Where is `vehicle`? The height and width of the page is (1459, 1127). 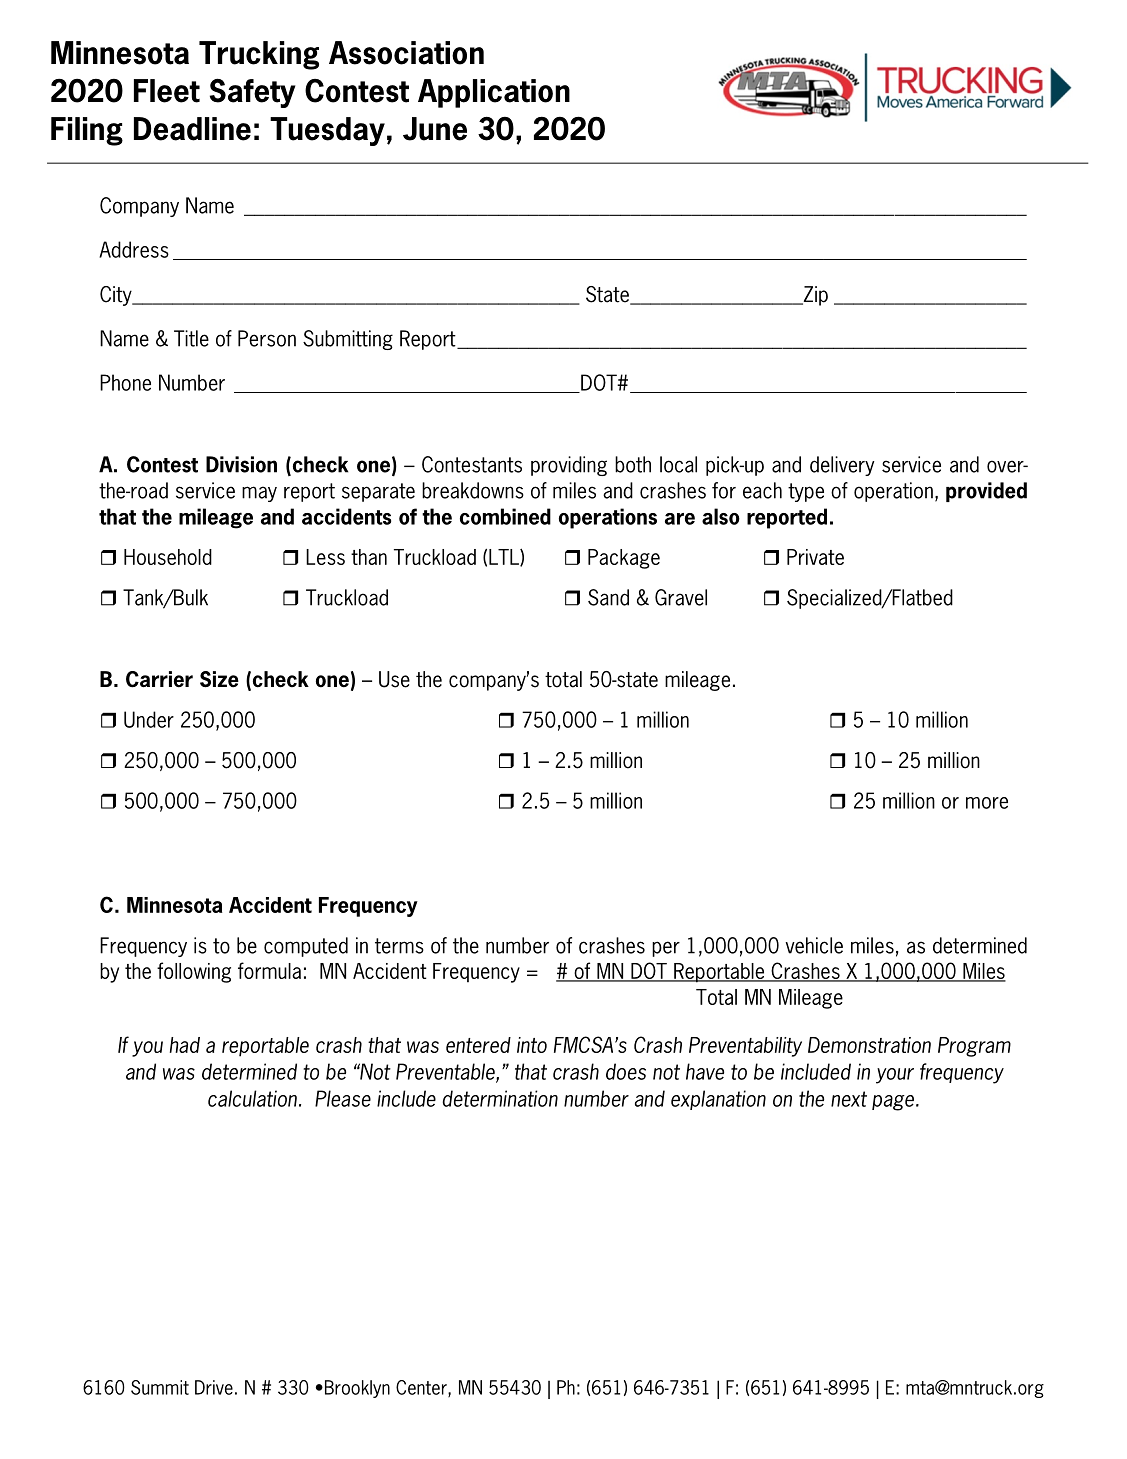
vehicle is located at coordinates (814, 945).
